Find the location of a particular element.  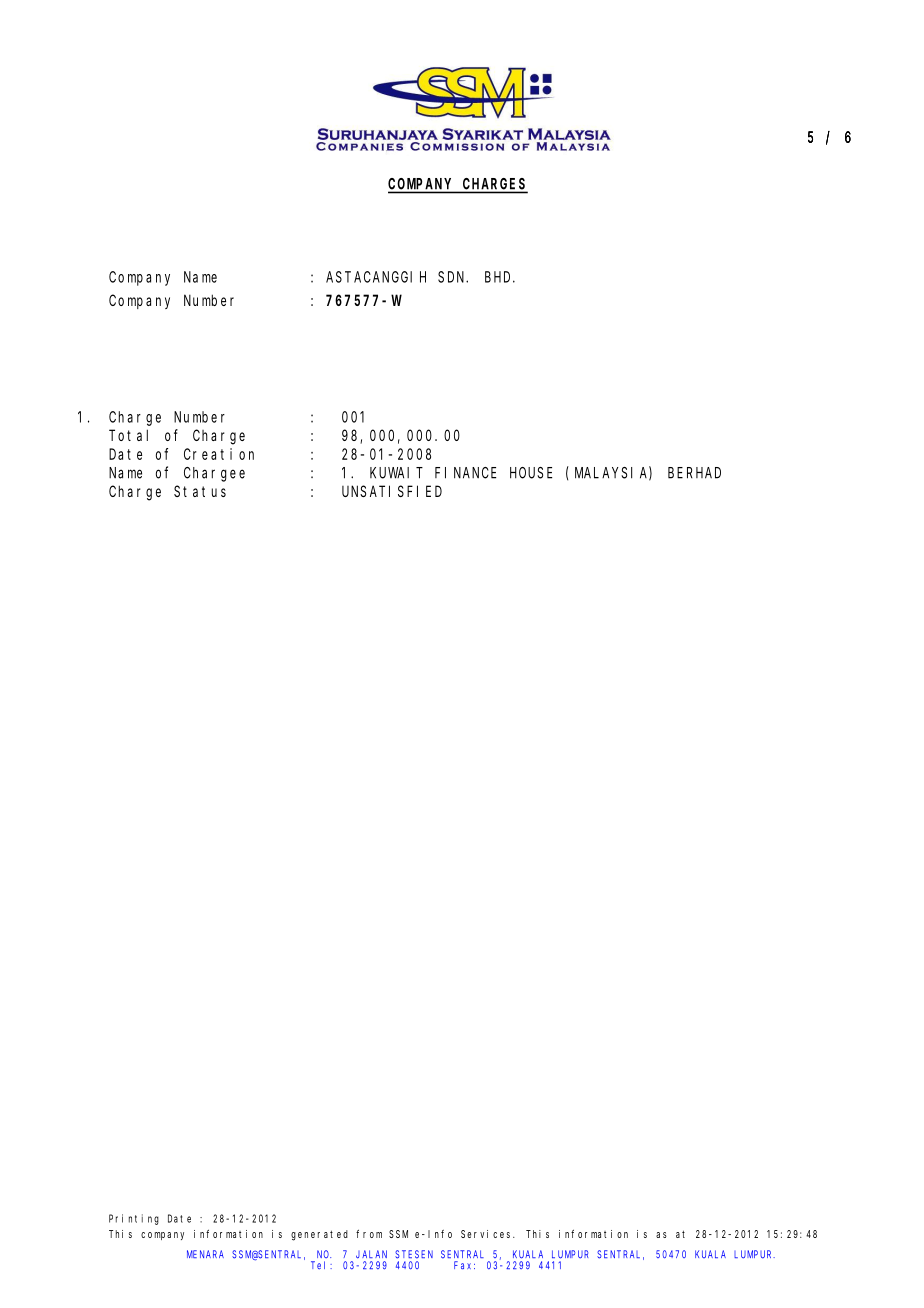

UNSATISFIED is located at coordinates (392, 491).
